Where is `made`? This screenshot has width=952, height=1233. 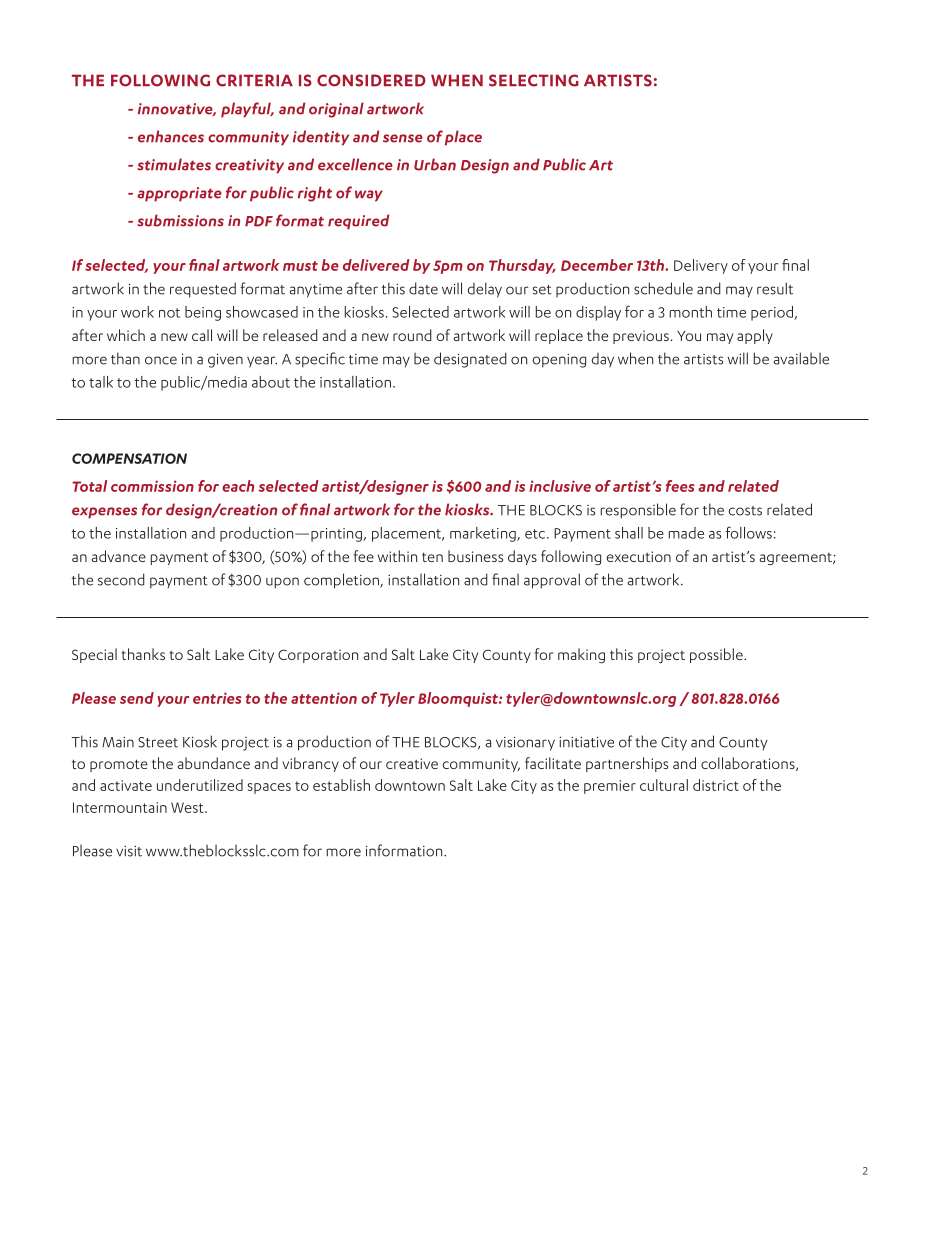
made is located at coordinates (686, 533).
